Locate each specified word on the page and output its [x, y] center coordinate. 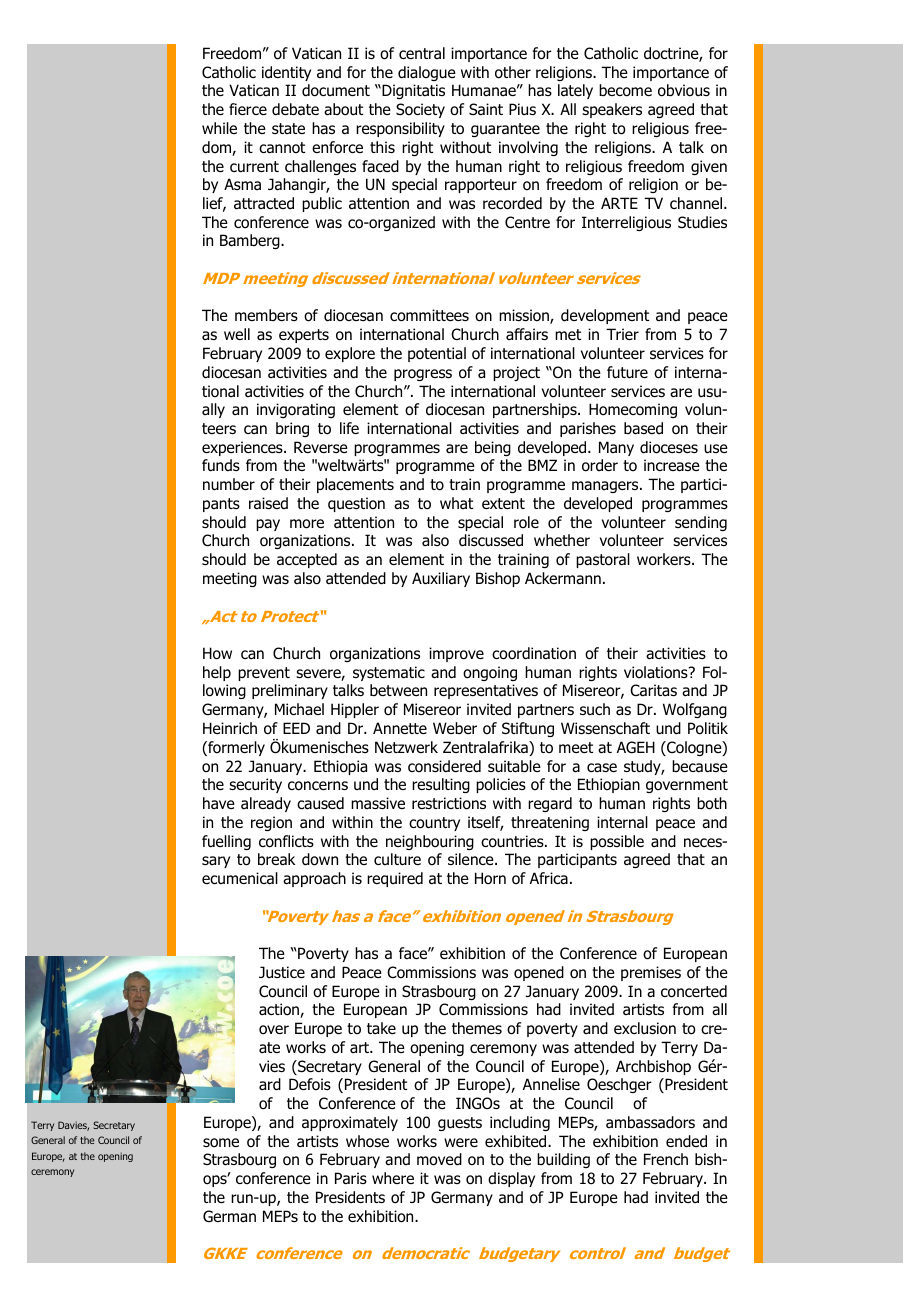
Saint [486, 109]
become [625, 90]
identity [286, 73]
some [221, 1143]
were [461, 1142]
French [666, 1159]
